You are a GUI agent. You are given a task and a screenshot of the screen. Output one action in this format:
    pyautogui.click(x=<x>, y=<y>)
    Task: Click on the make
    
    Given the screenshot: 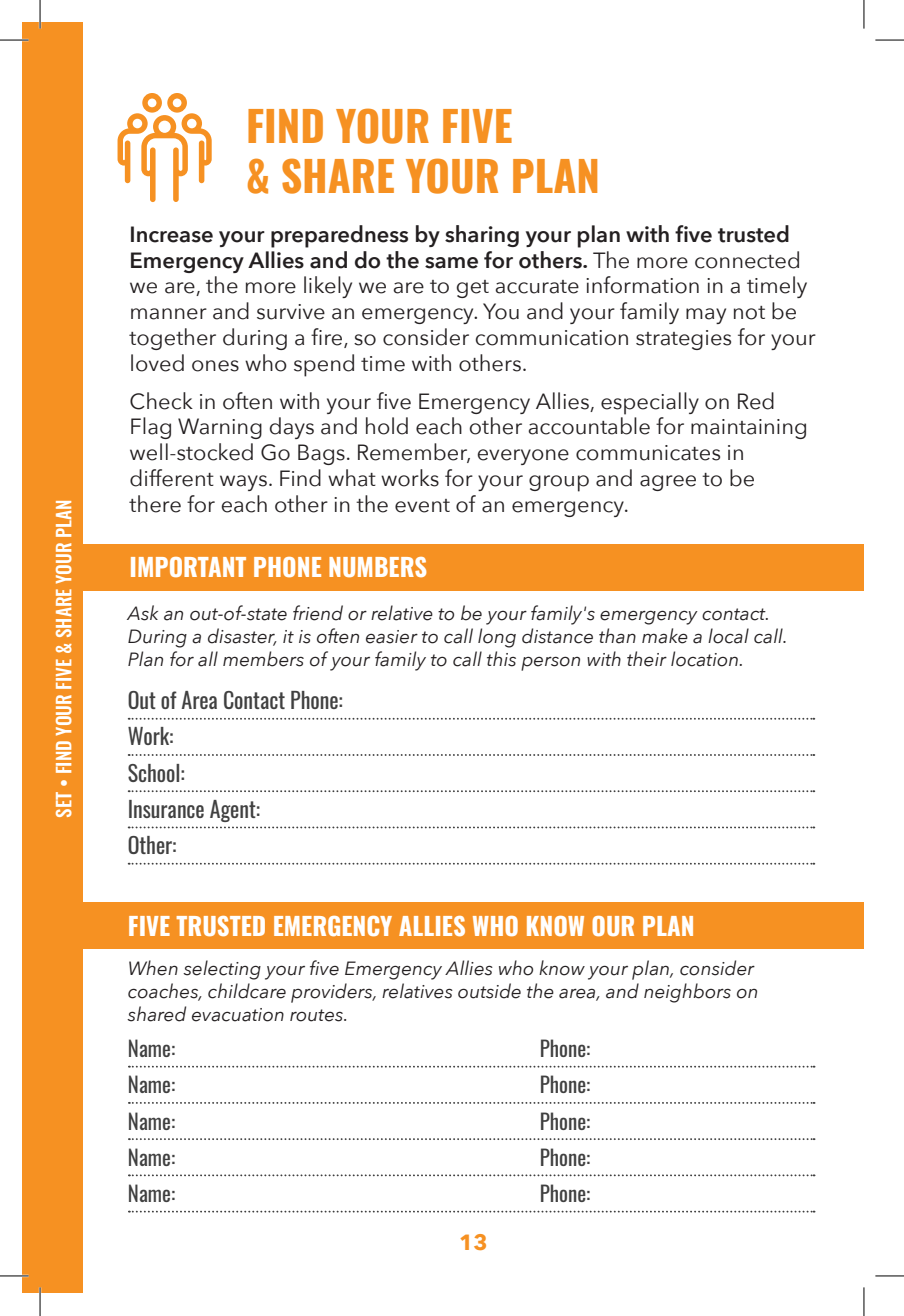 What is the action you would take?
    pyautogui.click(x=665, y=636)
